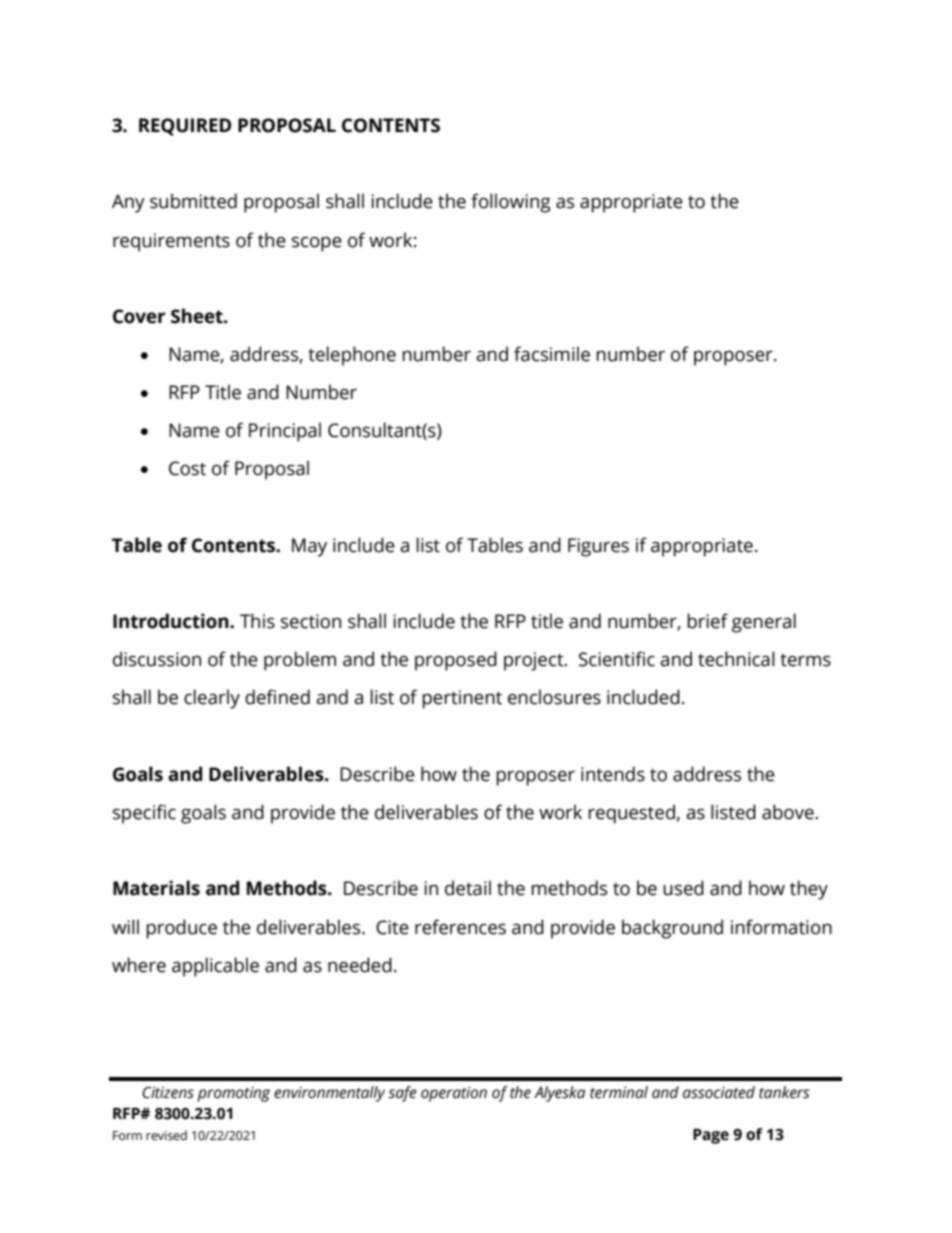  I want to click on REQUIRED, so click(185, 127).
